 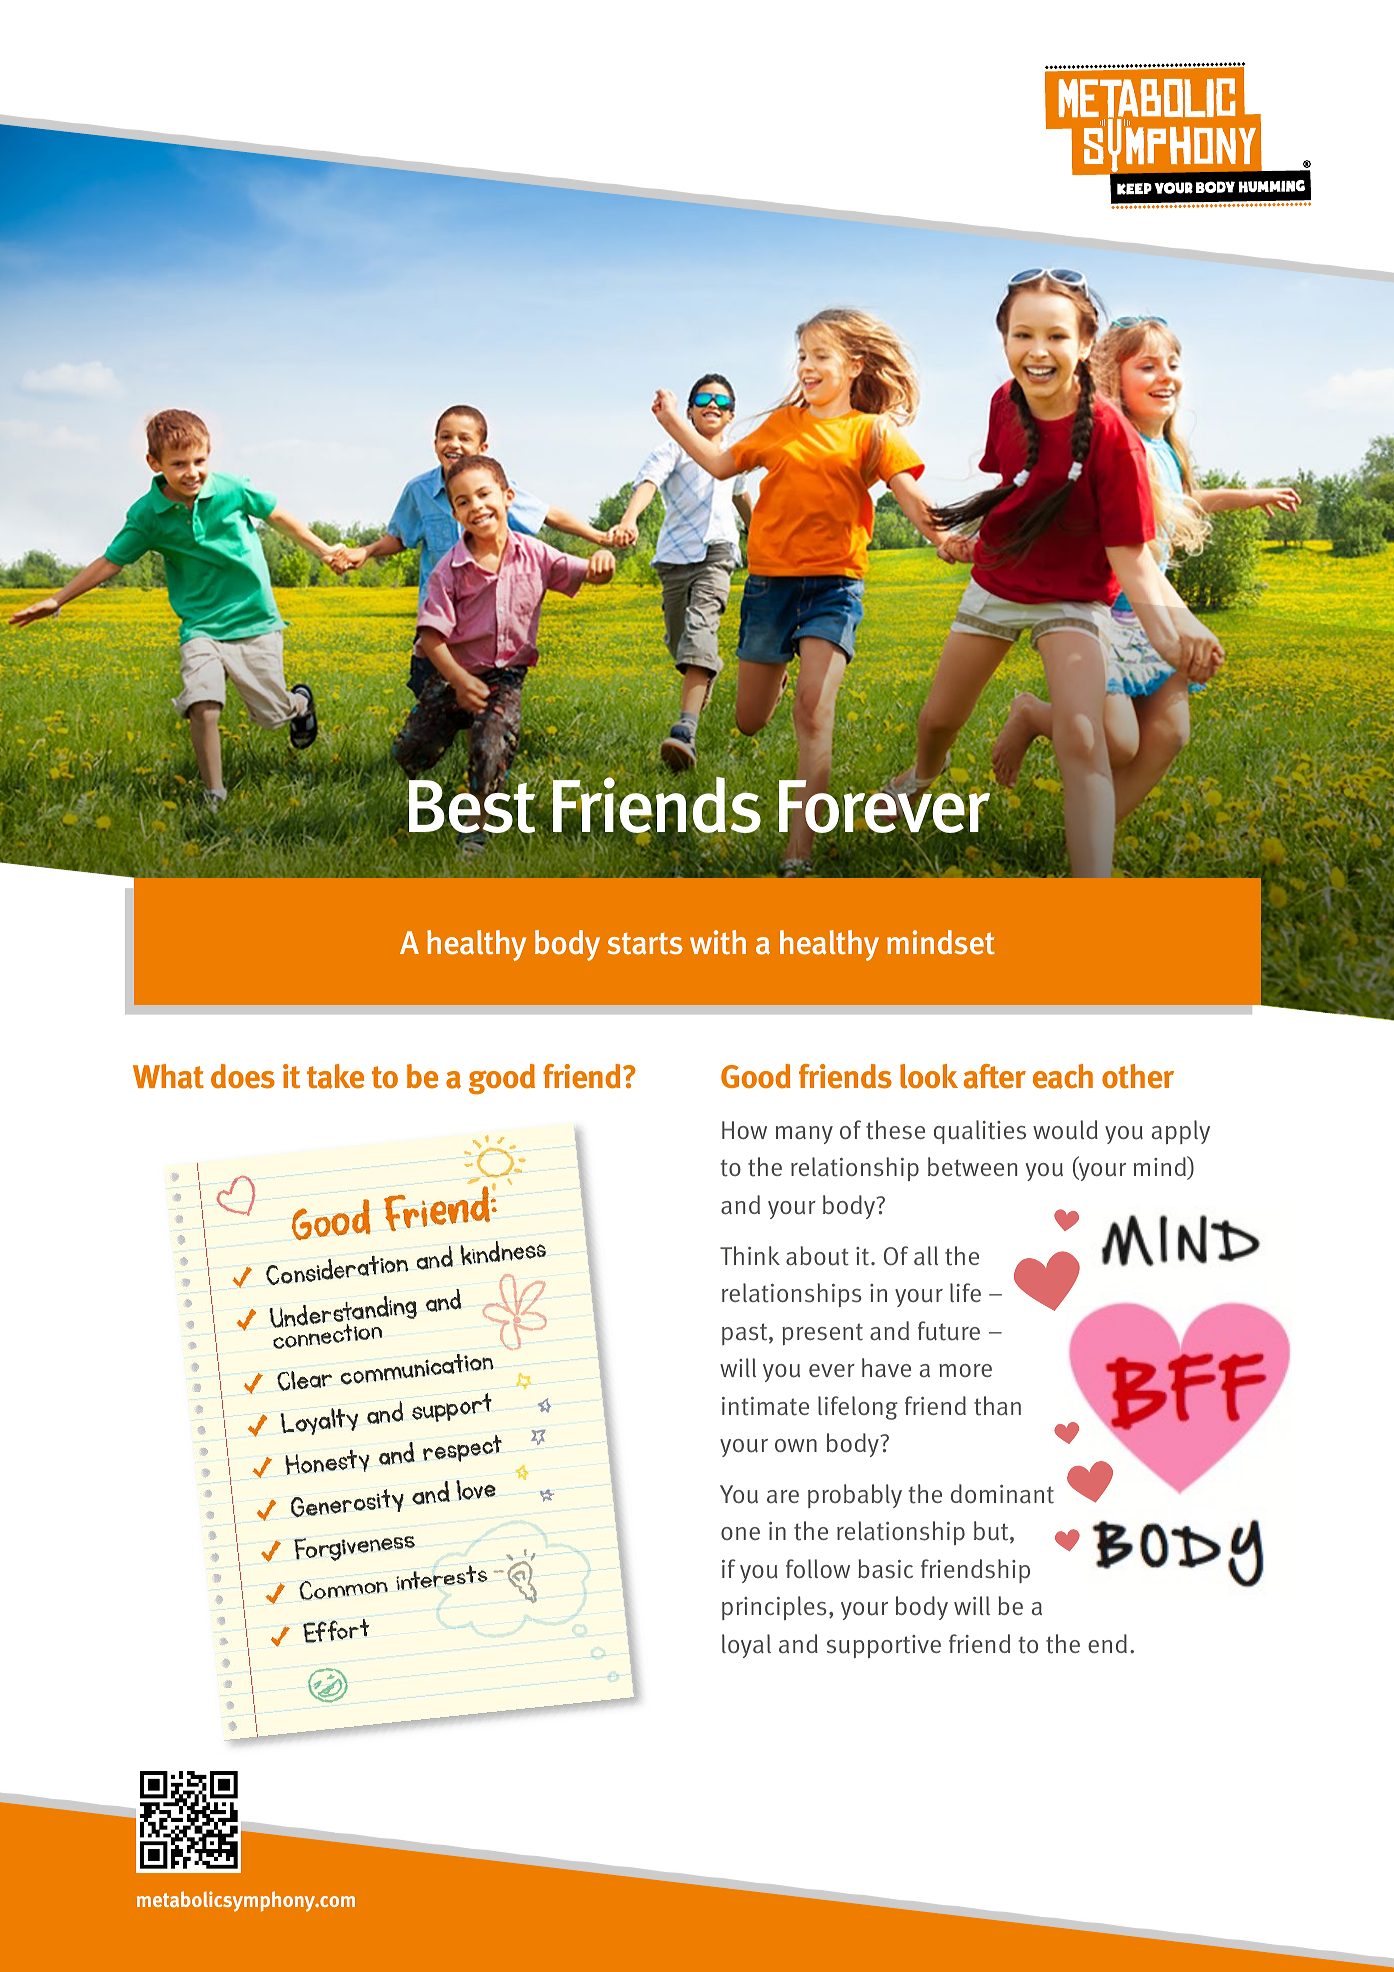 I want to click on principles, so click(x=774, y=1608).
